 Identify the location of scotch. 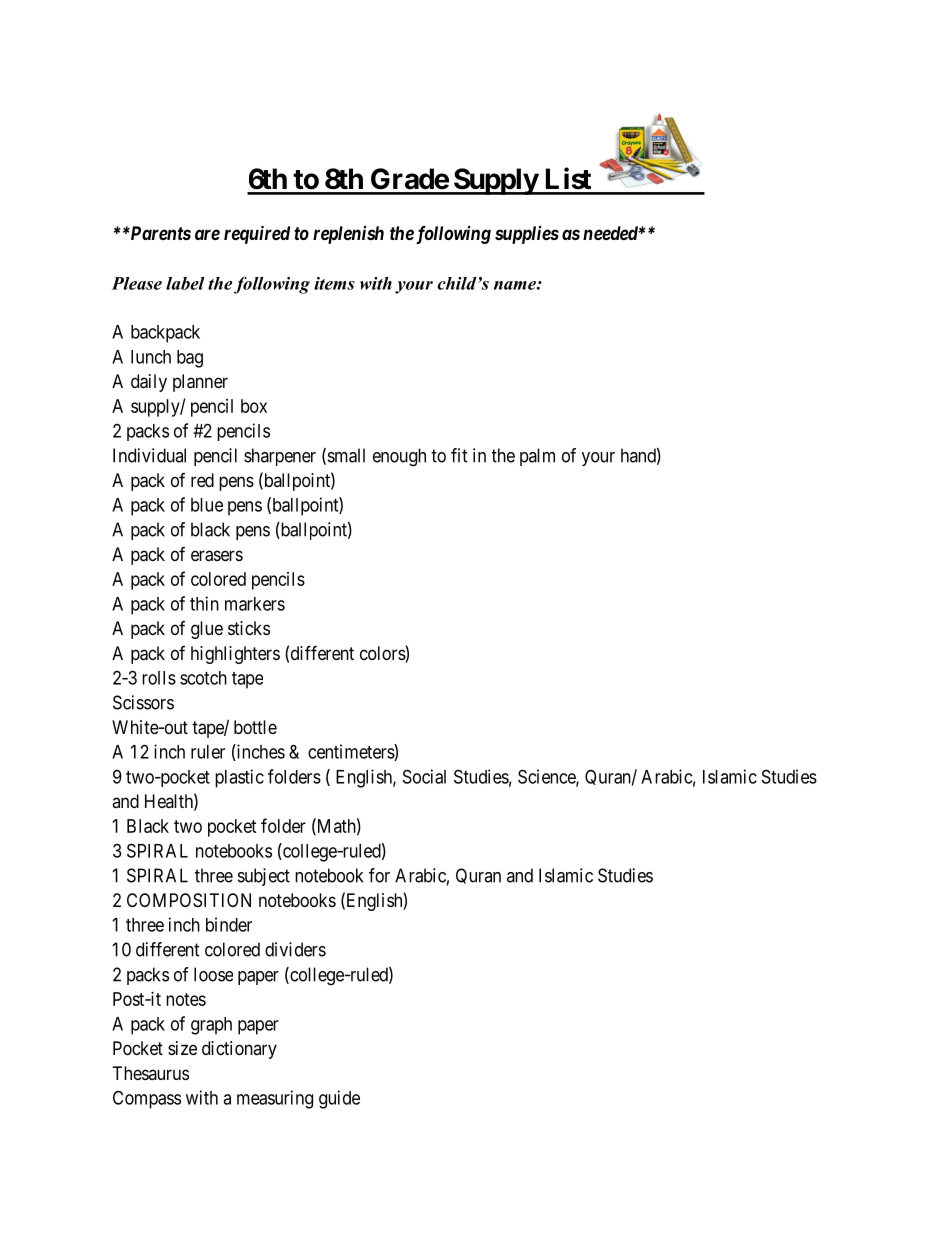
(203, 678).
